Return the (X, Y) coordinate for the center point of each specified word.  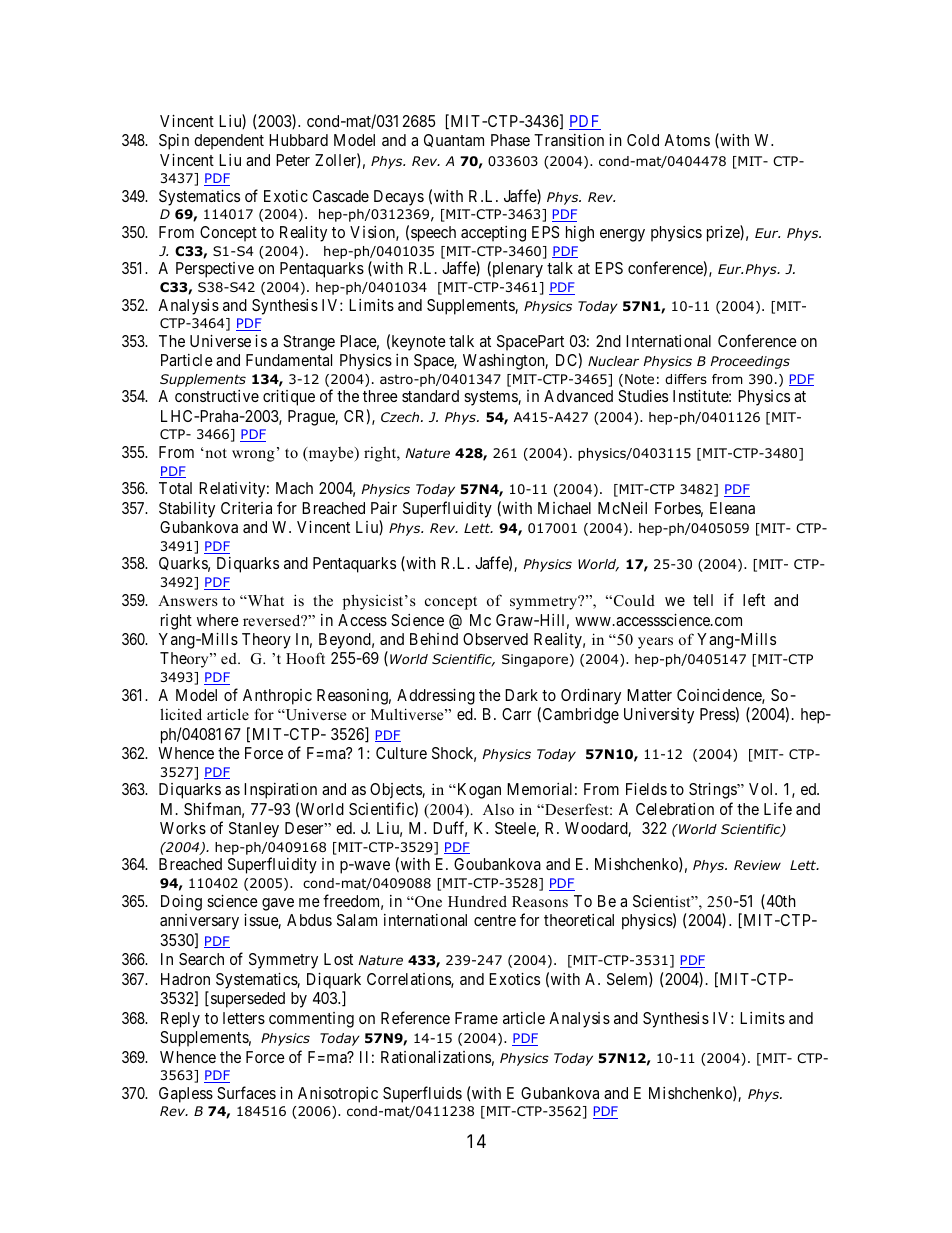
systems (491, 398)
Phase (510, 140)
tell (703, 600)
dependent (229, 142)
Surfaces (246, 1092)
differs (686, 379)
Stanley (254, 830)
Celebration (675, 809)
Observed (495, 639)
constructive (217, 396)
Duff (450, 829)
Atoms (687, 140)
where (218, 620)
